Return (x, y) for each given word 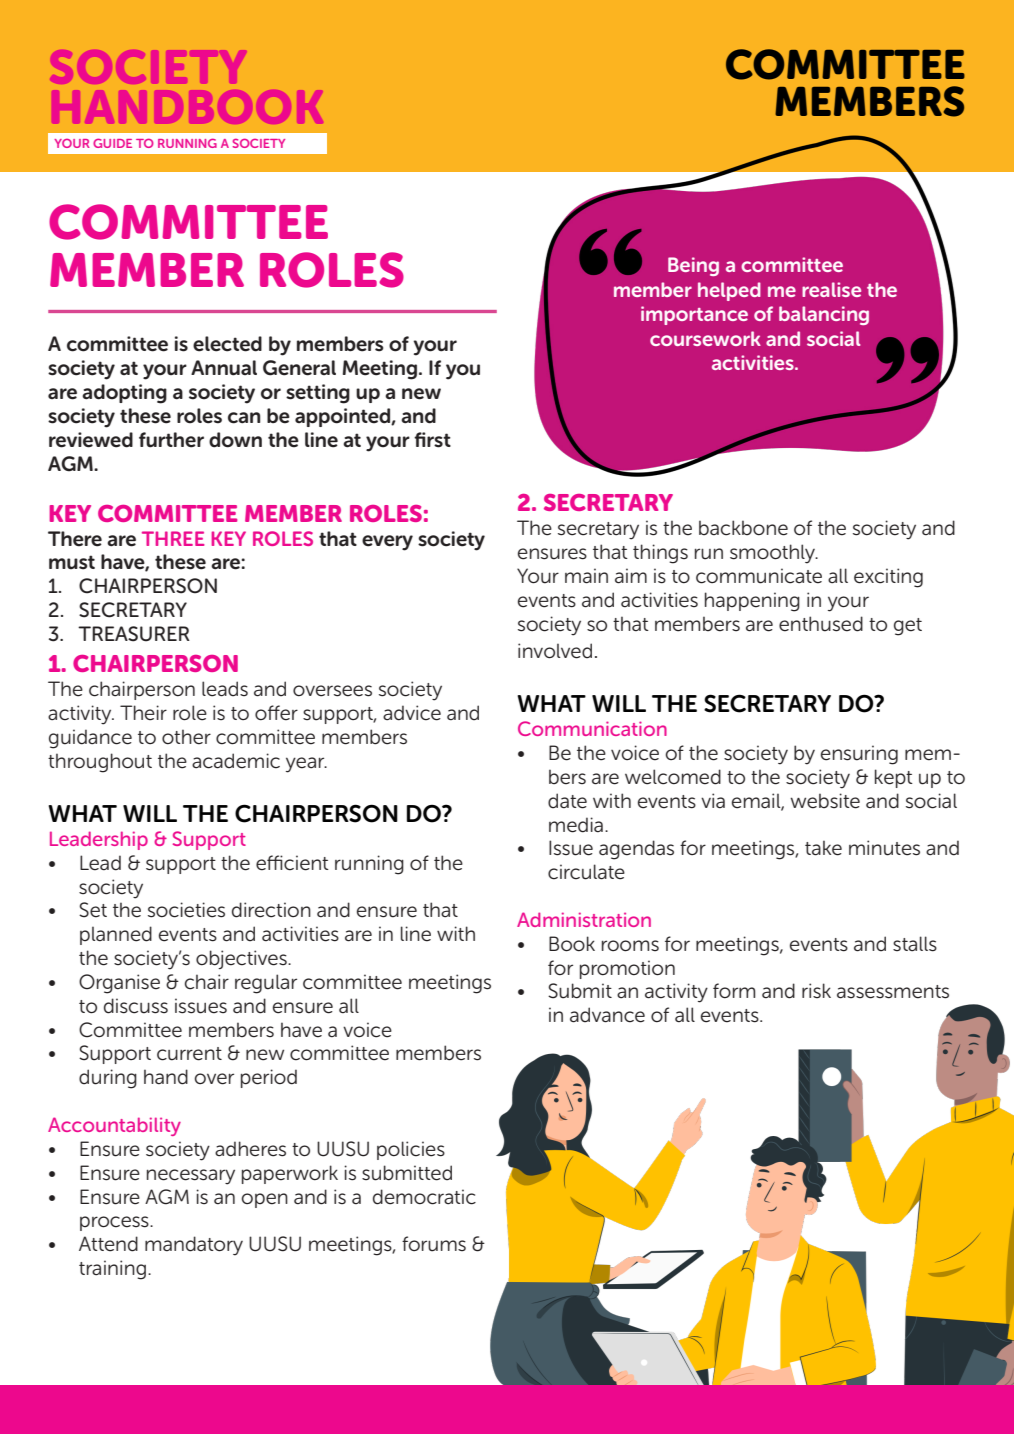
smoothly (773, 554)
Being (693, 266)
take (823, 848)
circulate (586, 872)
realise (831, 289)
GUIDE (112, 143)
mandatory (194, 1246)
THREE (173, 538)
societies (186, 910)
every (387, 543)
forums (434, 1244)
